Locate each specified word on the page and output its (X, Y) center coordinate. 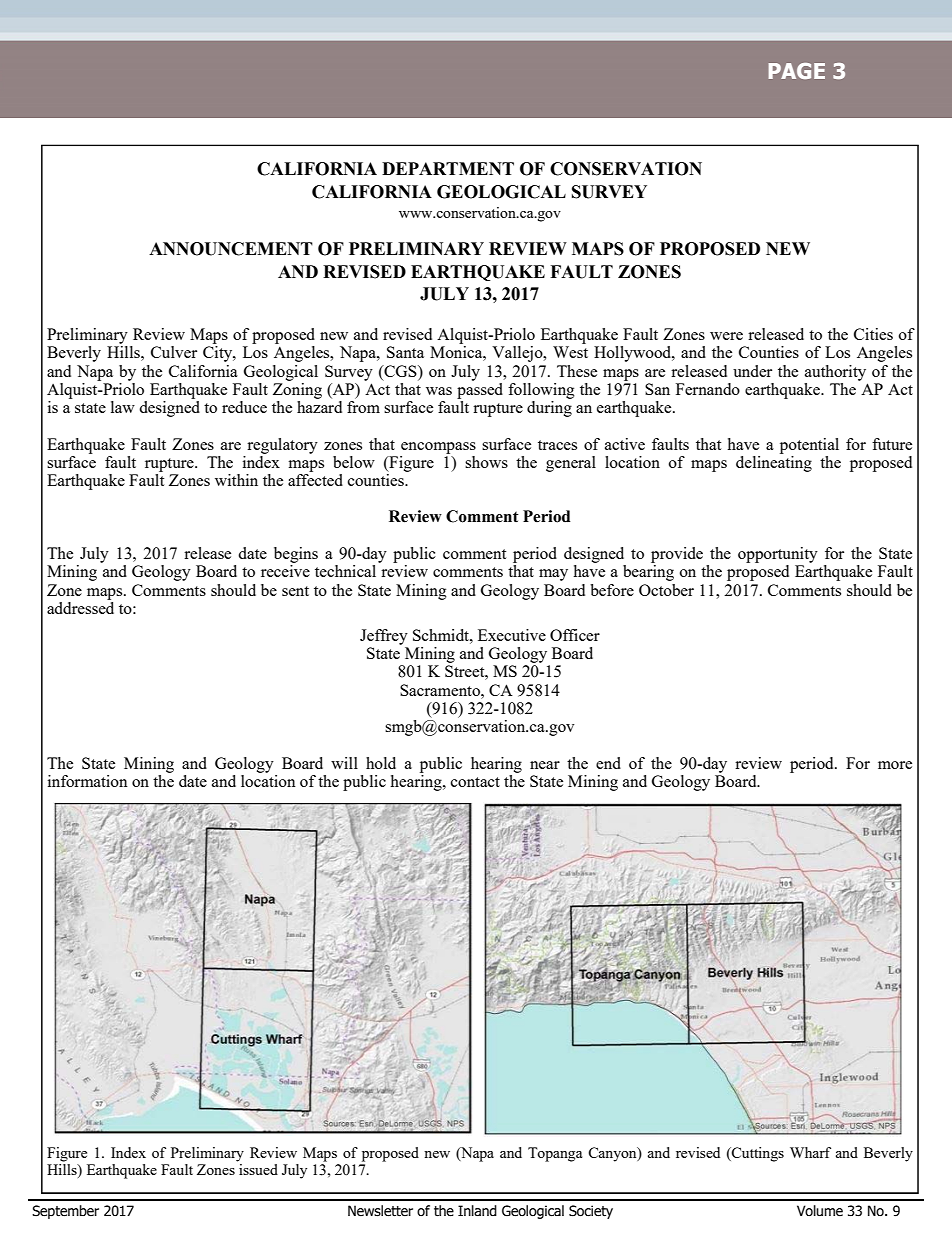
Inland (477, 1210)
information (88, 781)
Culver (174, 352)
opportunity (778, 555)
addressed (80, 606)
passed (480, 389)
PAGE (797, 71)
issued (258, 1169)
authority (835, 373)
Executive (512, 635)
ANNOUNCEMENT (231, 249)
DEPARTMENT (448, 168)
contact (475, 782)
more (895, 765)
